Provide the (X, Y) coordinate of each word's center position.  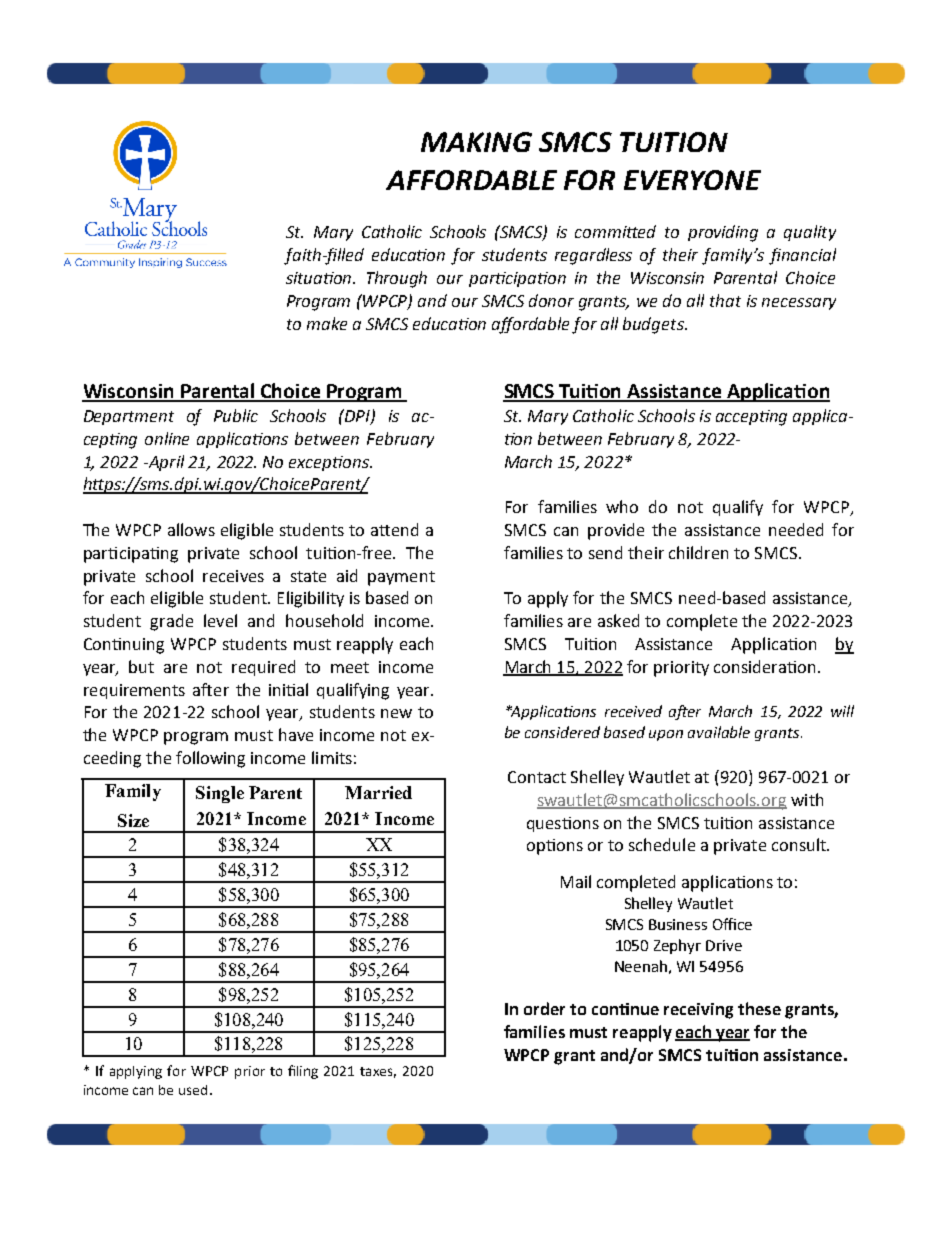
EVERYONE (692, 180)
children (698, 552)
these (759, 1008)
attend (394, 529)
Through (397, 279)
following (210, 759)
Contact (537, 777)
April (165, 463)
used (193, 1090)
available (719, 732)
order (544, 1008)
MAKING (476, 142)
